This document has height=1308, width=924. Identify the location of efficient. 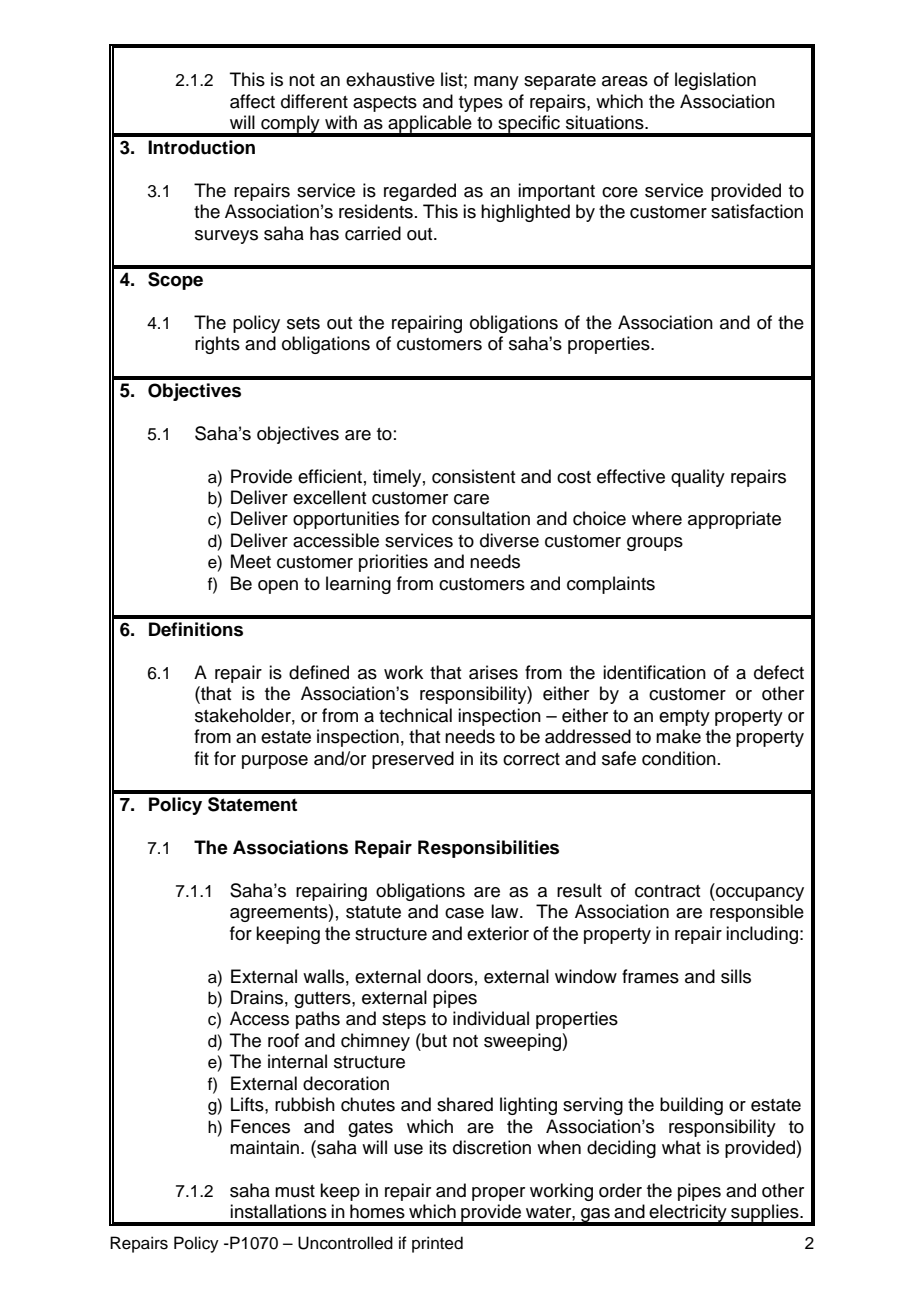
(330, 476).
